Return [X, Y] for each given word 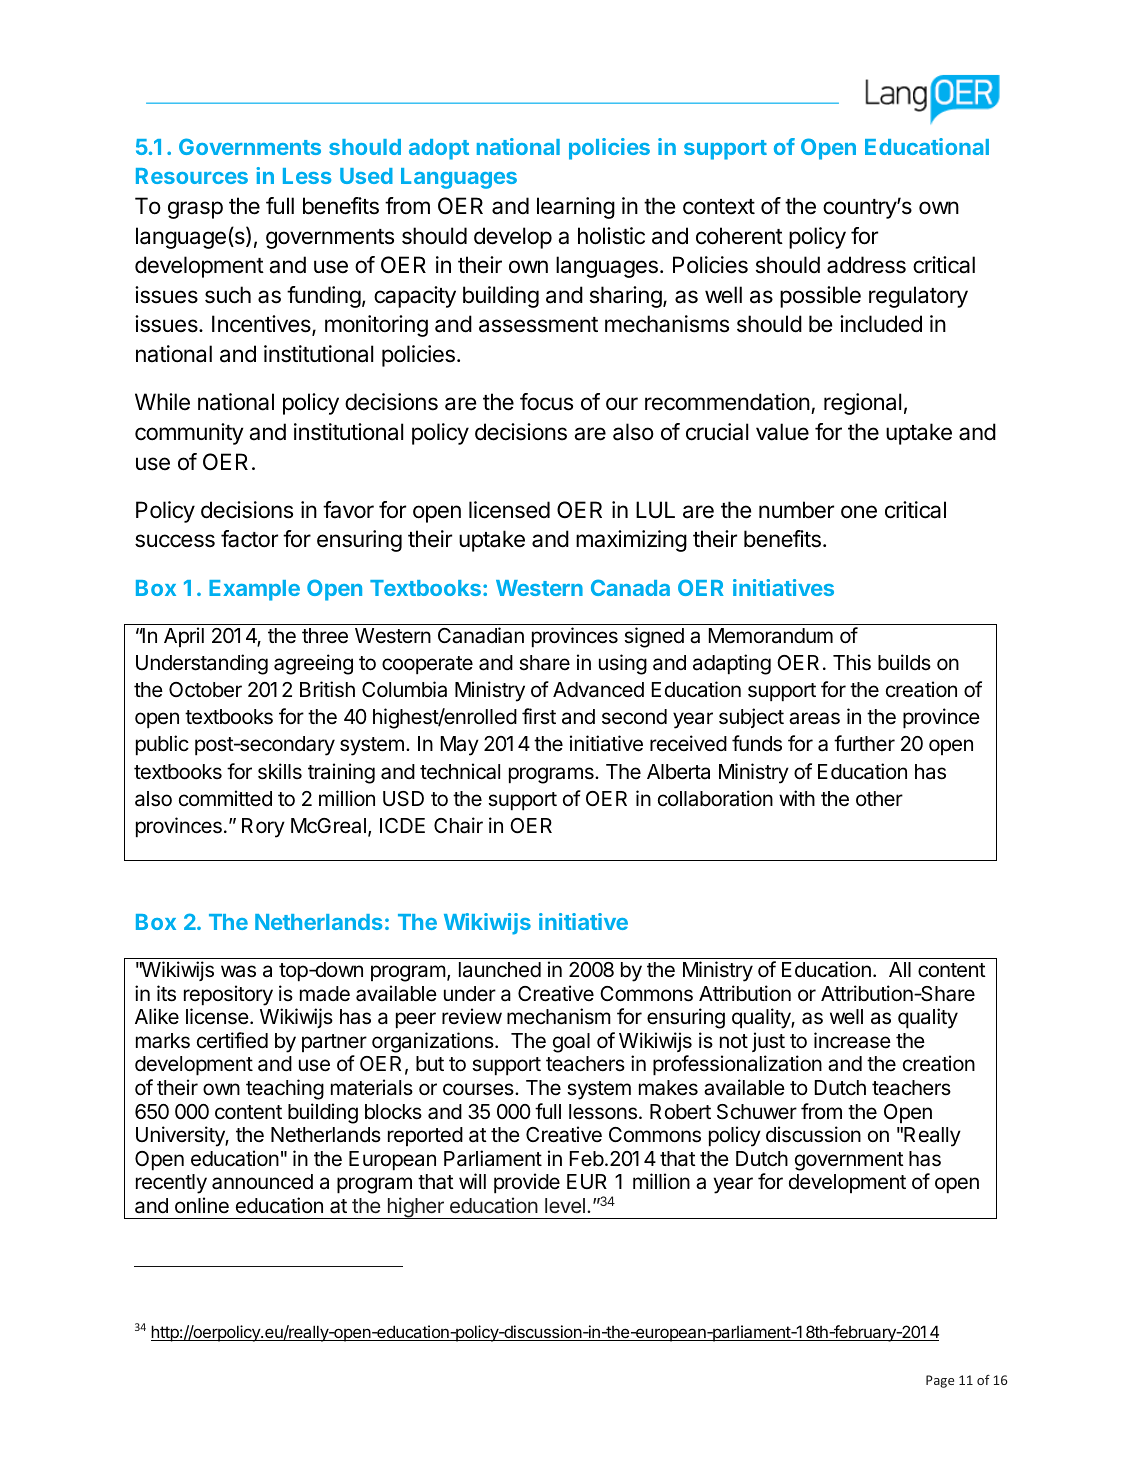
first [539, 716]
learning [576, 208]
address [866, 265]
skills [280, 771]
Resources [192, 176]
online [202, 1205]
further [864, 743]
